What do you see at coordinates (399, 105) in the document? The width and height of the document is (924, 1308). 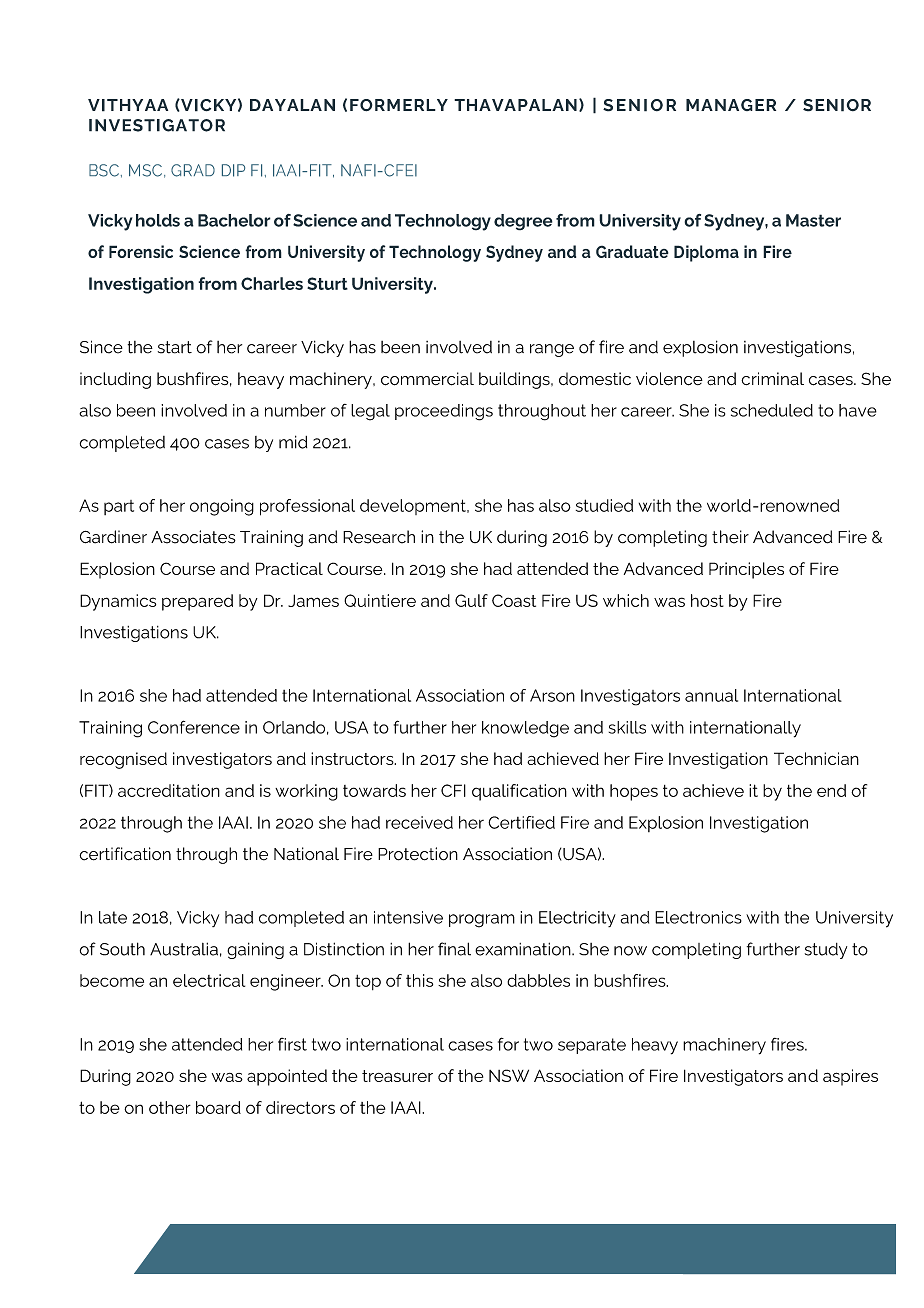 I see `FORMERLY` at bounding box center [399, 105].
